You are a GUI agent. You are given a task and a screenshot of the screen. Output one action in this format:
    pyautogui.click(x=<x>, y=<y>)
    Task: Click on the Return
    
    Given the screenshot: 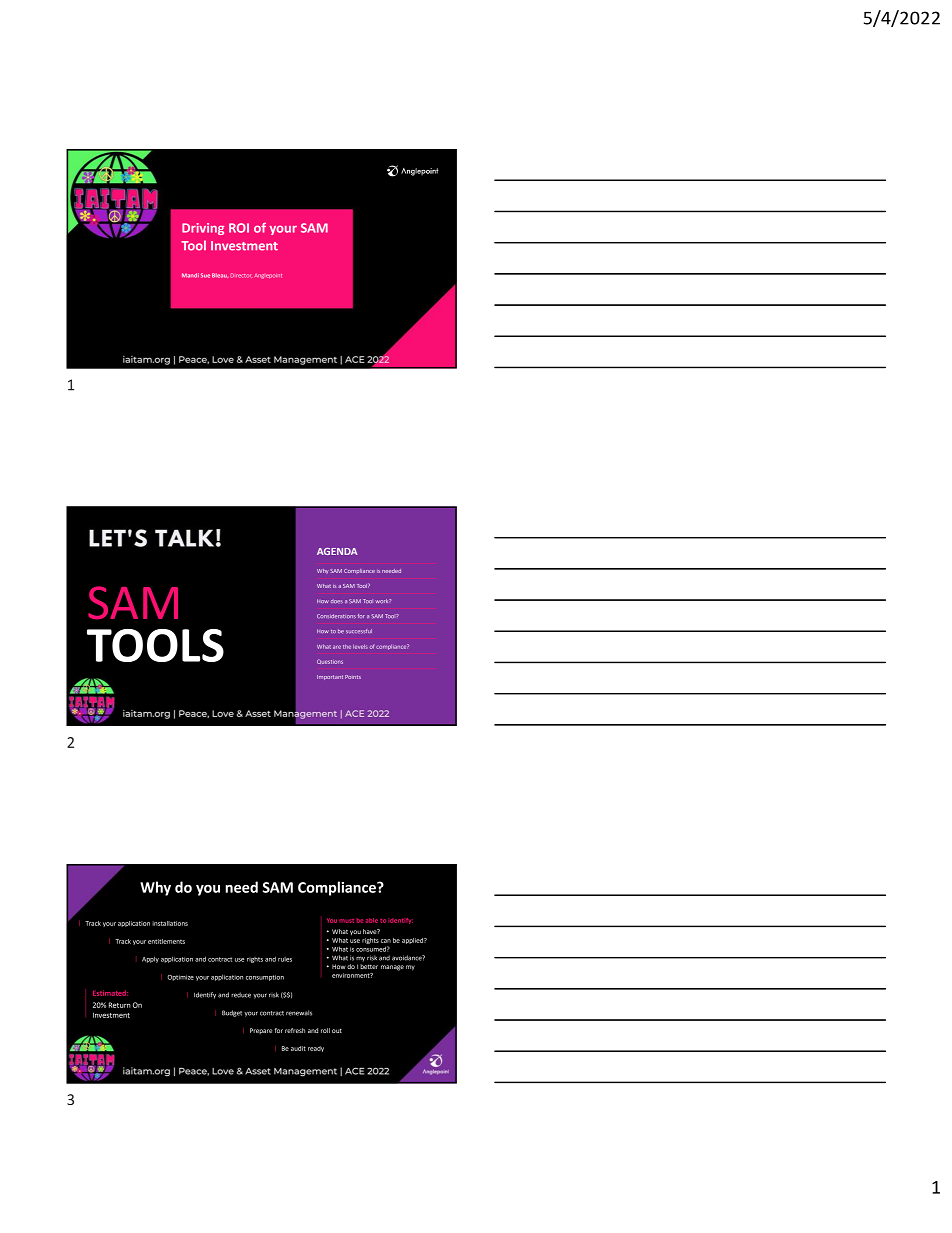 What is the action you would take?
    pyautogui.click(x=120, y=1005)
